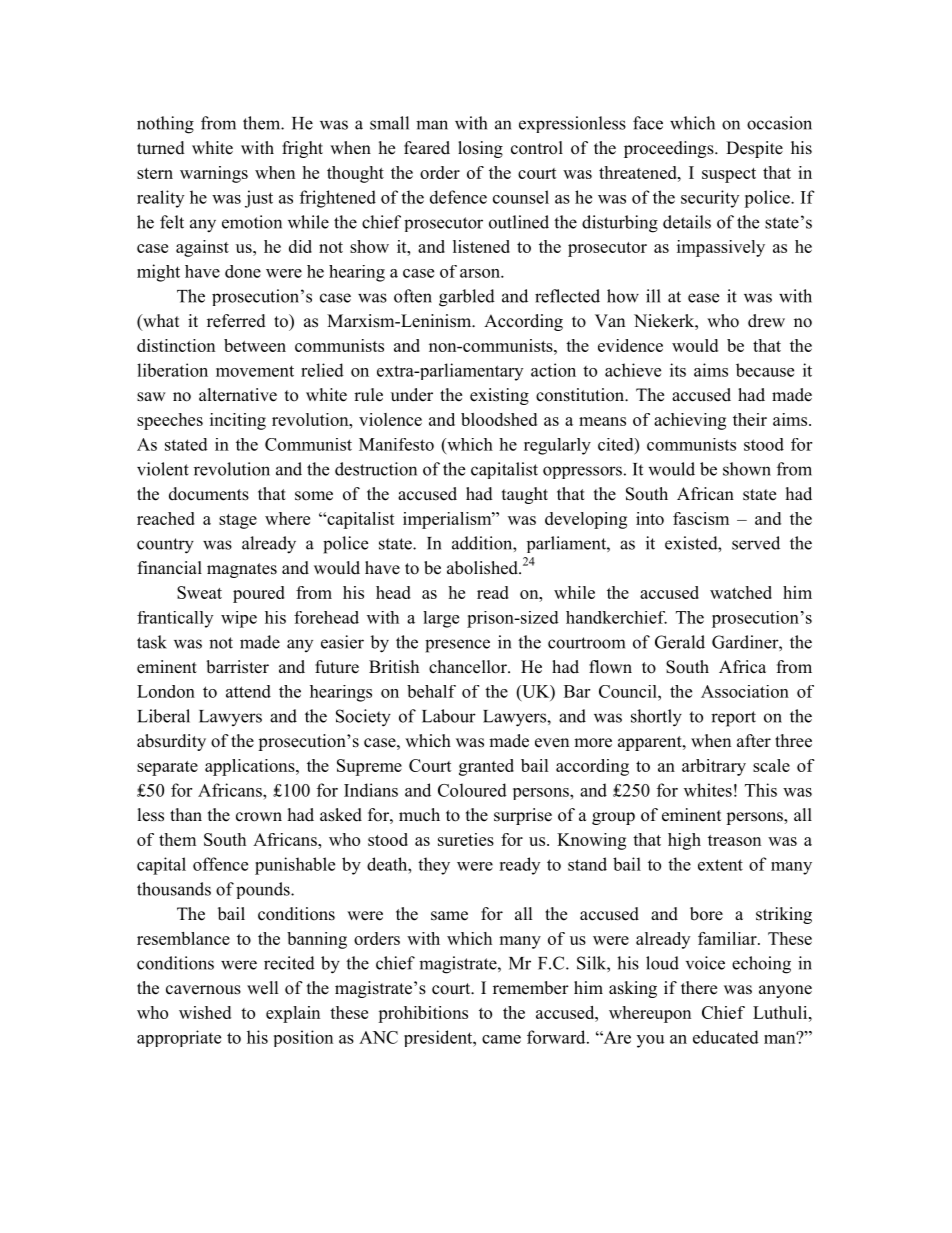  What do you see at coordinates (729, 175) in the screenshot?
I see `suspect` at bounding box center [729, 175].
